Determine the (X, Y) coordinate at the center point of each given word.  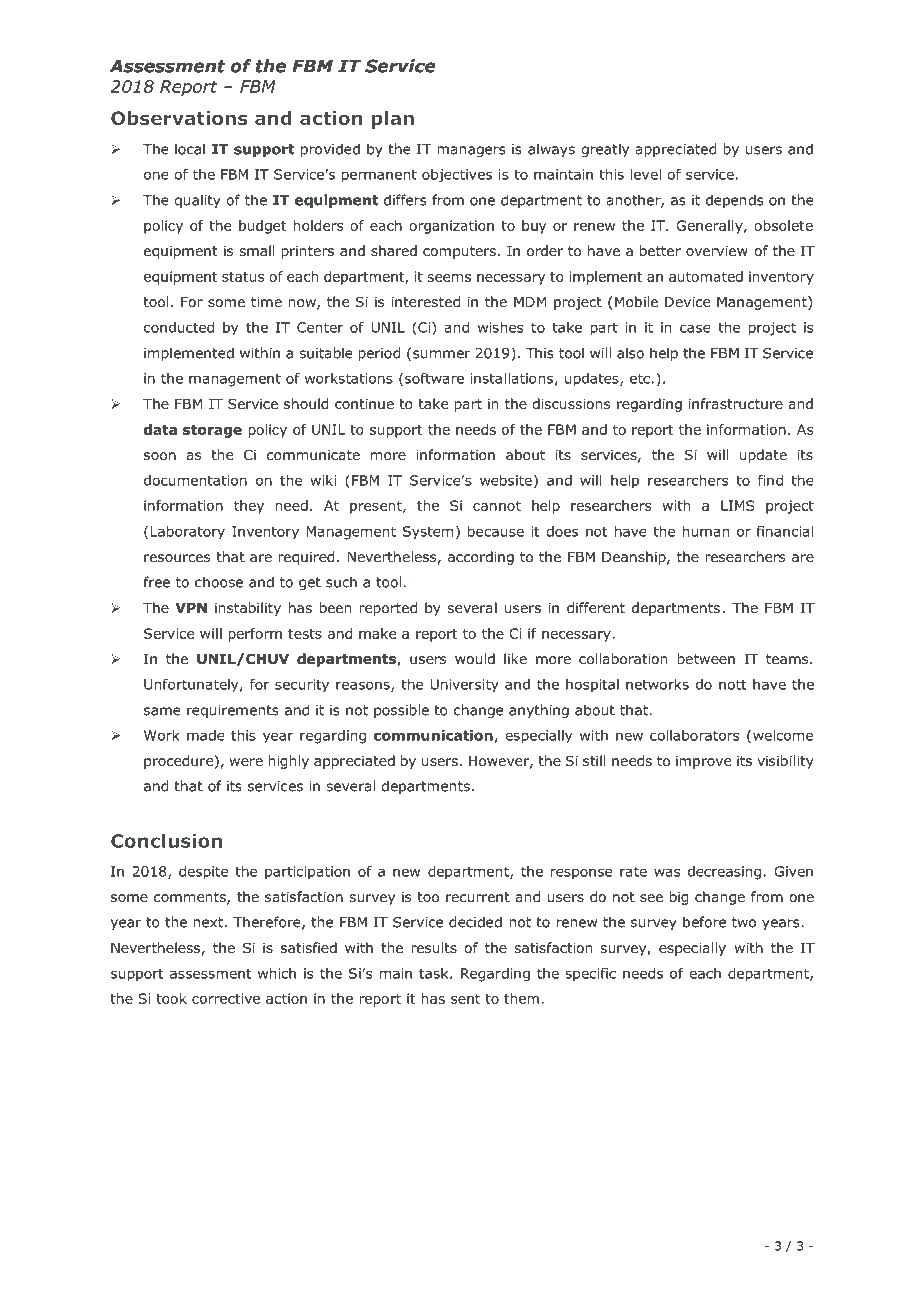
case (695, 328)
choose (219, 582)
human (705, 531)
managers (471, 151)
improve (703, 762)
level (646, 174)
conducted (179, 327)
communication (433, 735)
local (190, 149)
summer (441, 354)
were (246, 762)
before (704, 922)
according (481, 558)
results (434, 947)
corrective (226, 998)
